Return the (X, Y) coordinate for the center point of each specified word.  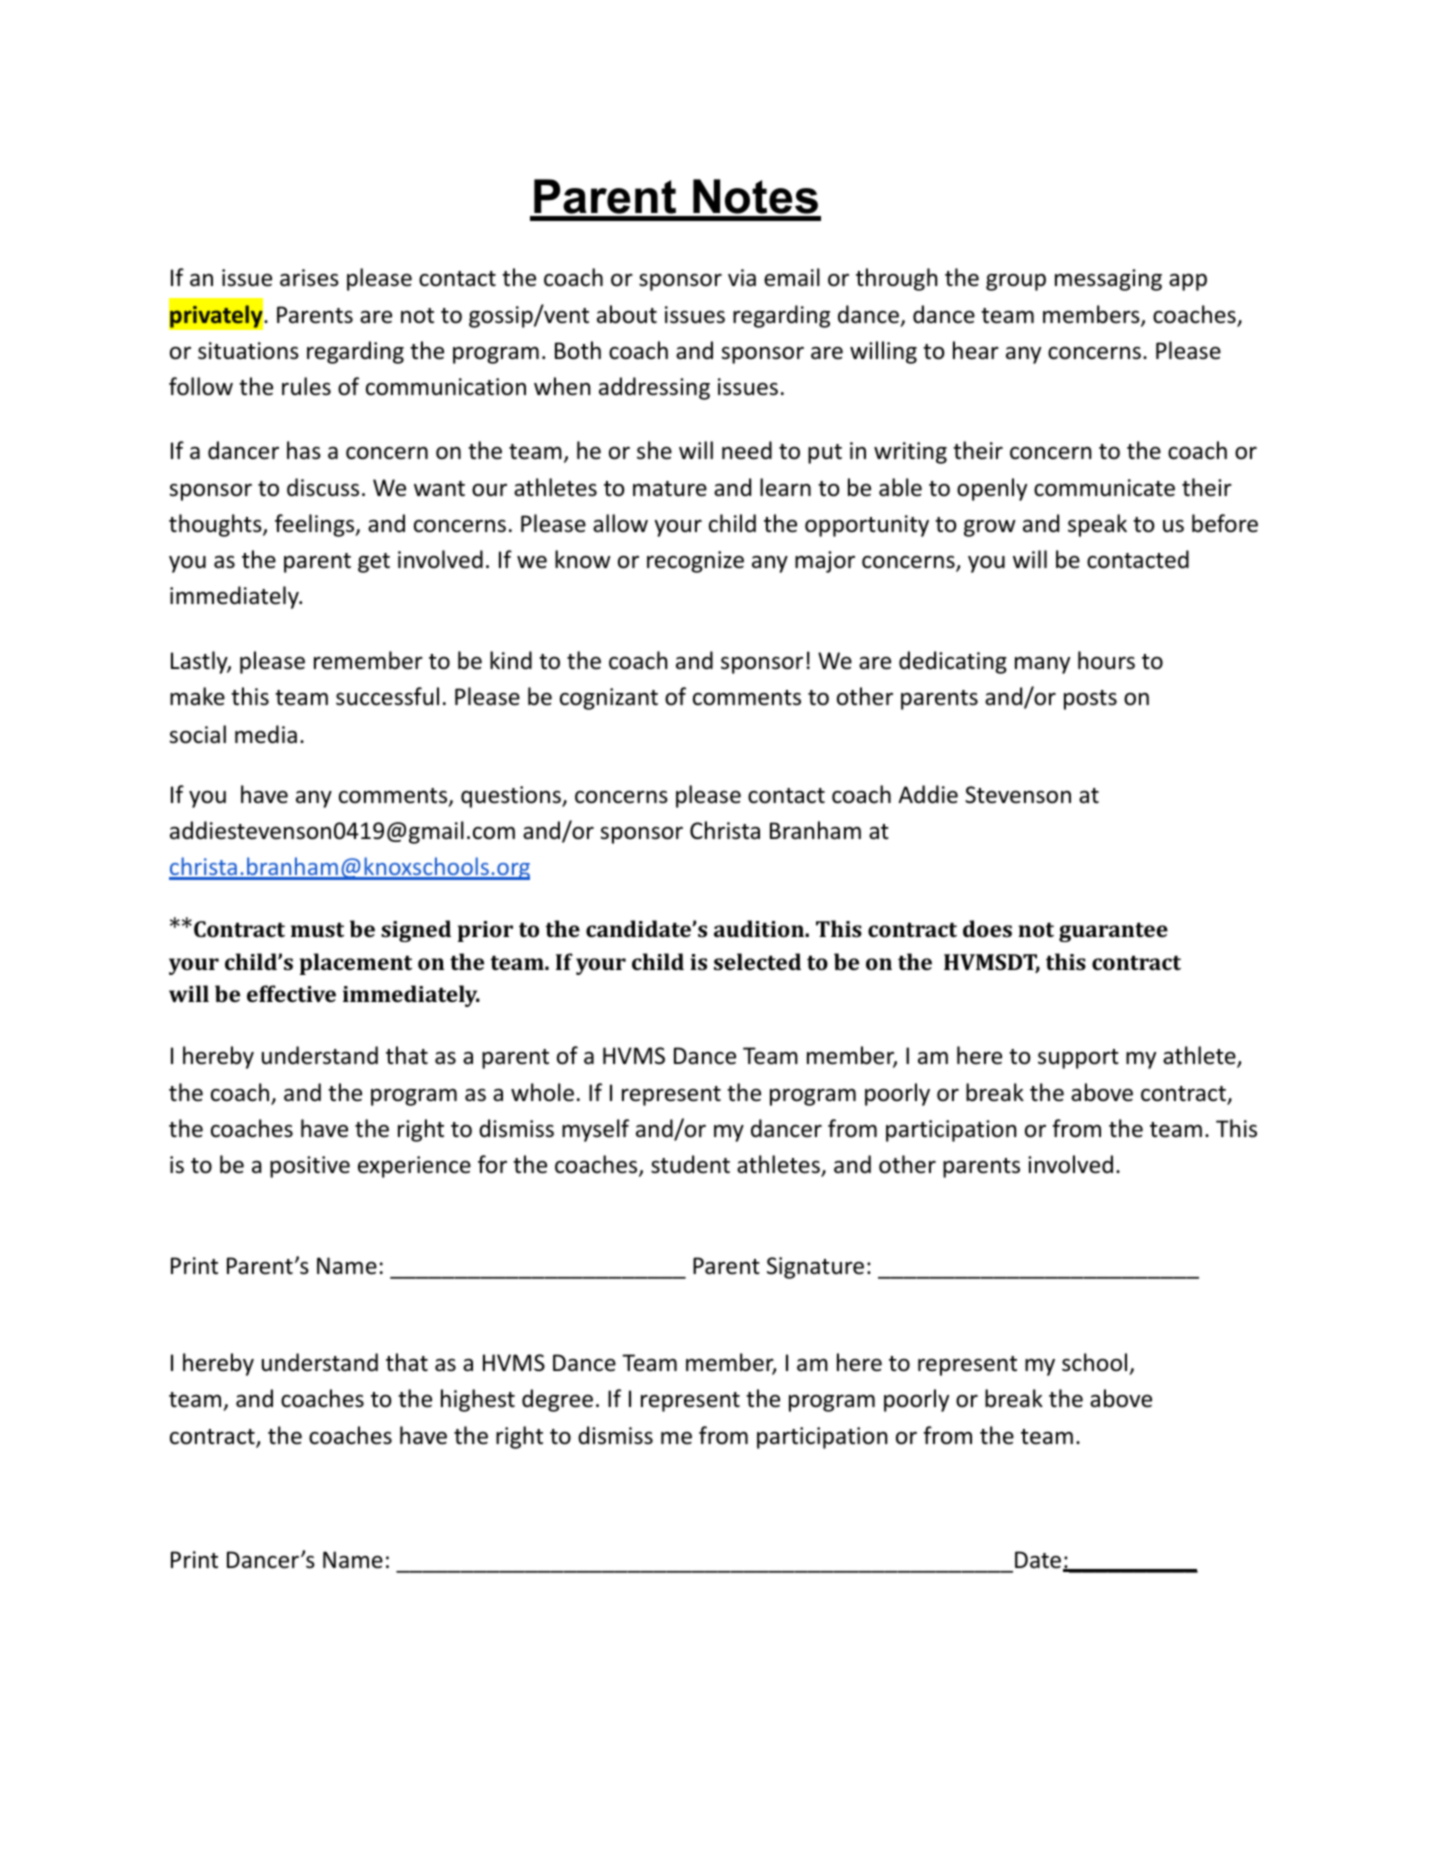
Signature (815, 1268)
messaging (1108, 280)
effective (291, 993)
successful (387, 696)
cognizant (609, 699)
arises (309, 278)
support (1078, 1059)
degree (557, 1400)
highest (478, 1400)
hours (1106, 660)
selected (757, 961)
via (742, 278)
